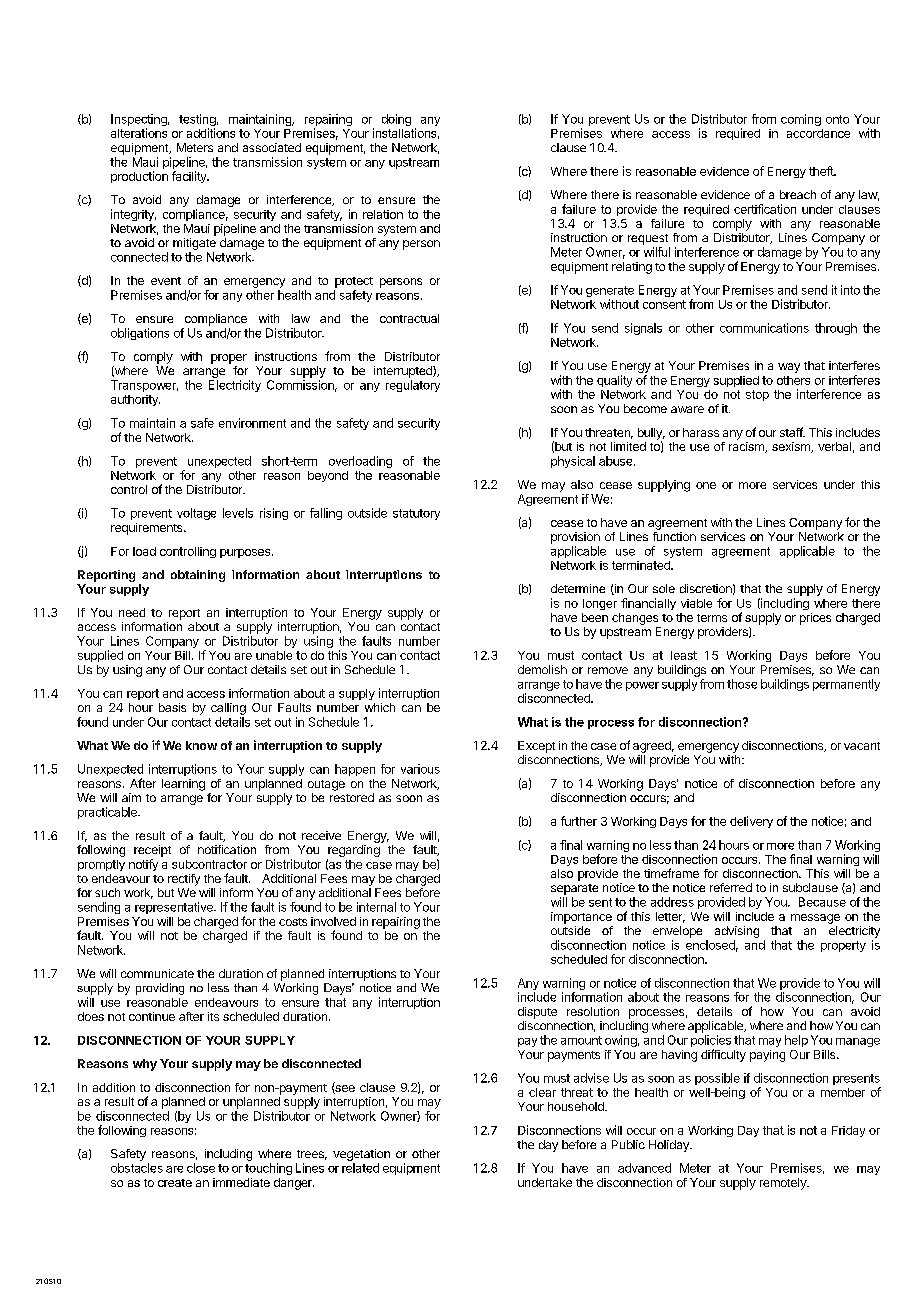 The image size is (924, 1308). What do you see at coordinates (184, 880) in the image?
I see `rectify` at bounding box center [184, 880].
